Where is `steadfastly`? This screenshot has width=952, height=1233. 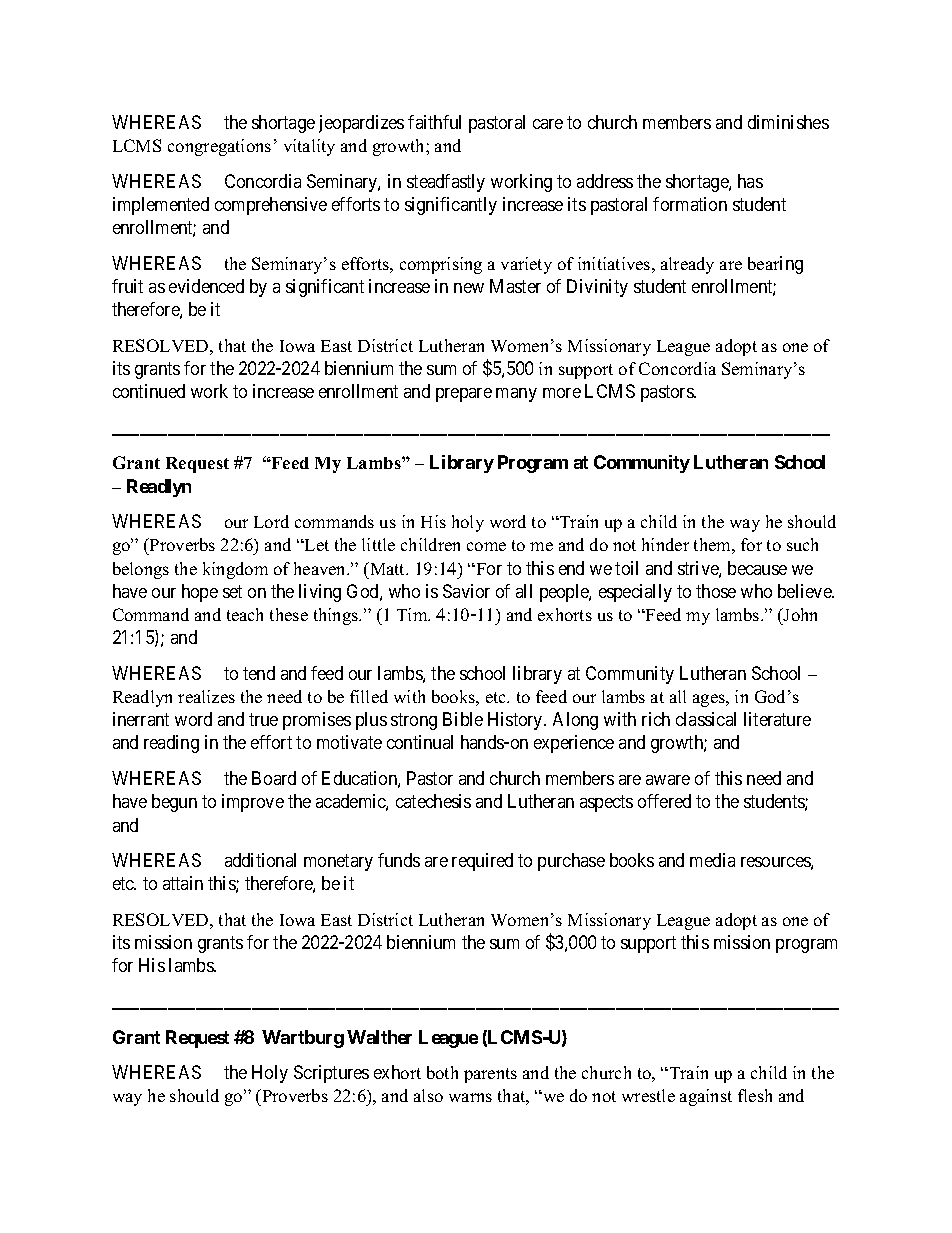 steadfastly is located at coordinates (446, 183).
